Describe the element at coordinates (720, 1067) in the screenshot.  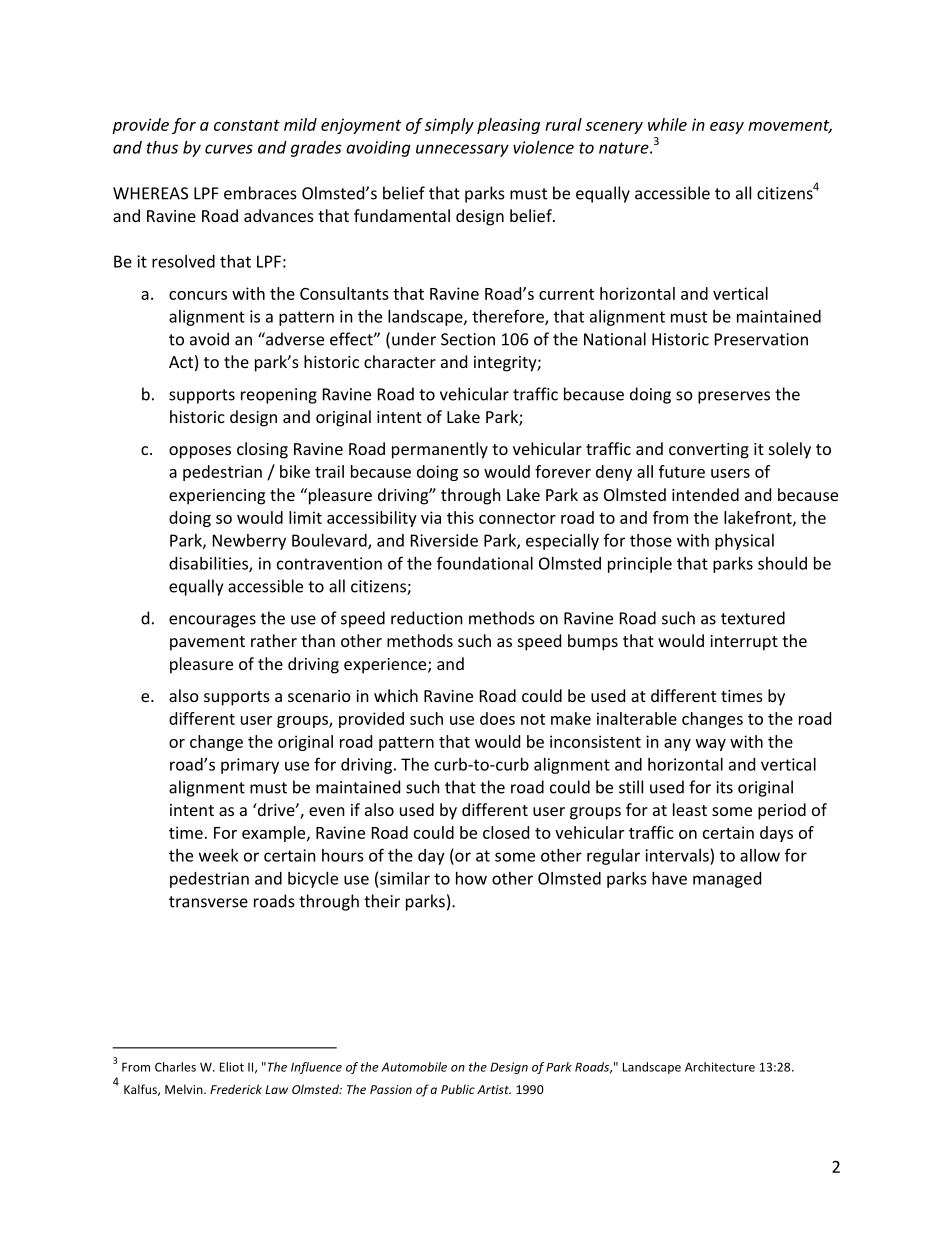
I see `Architecture` at that location.
